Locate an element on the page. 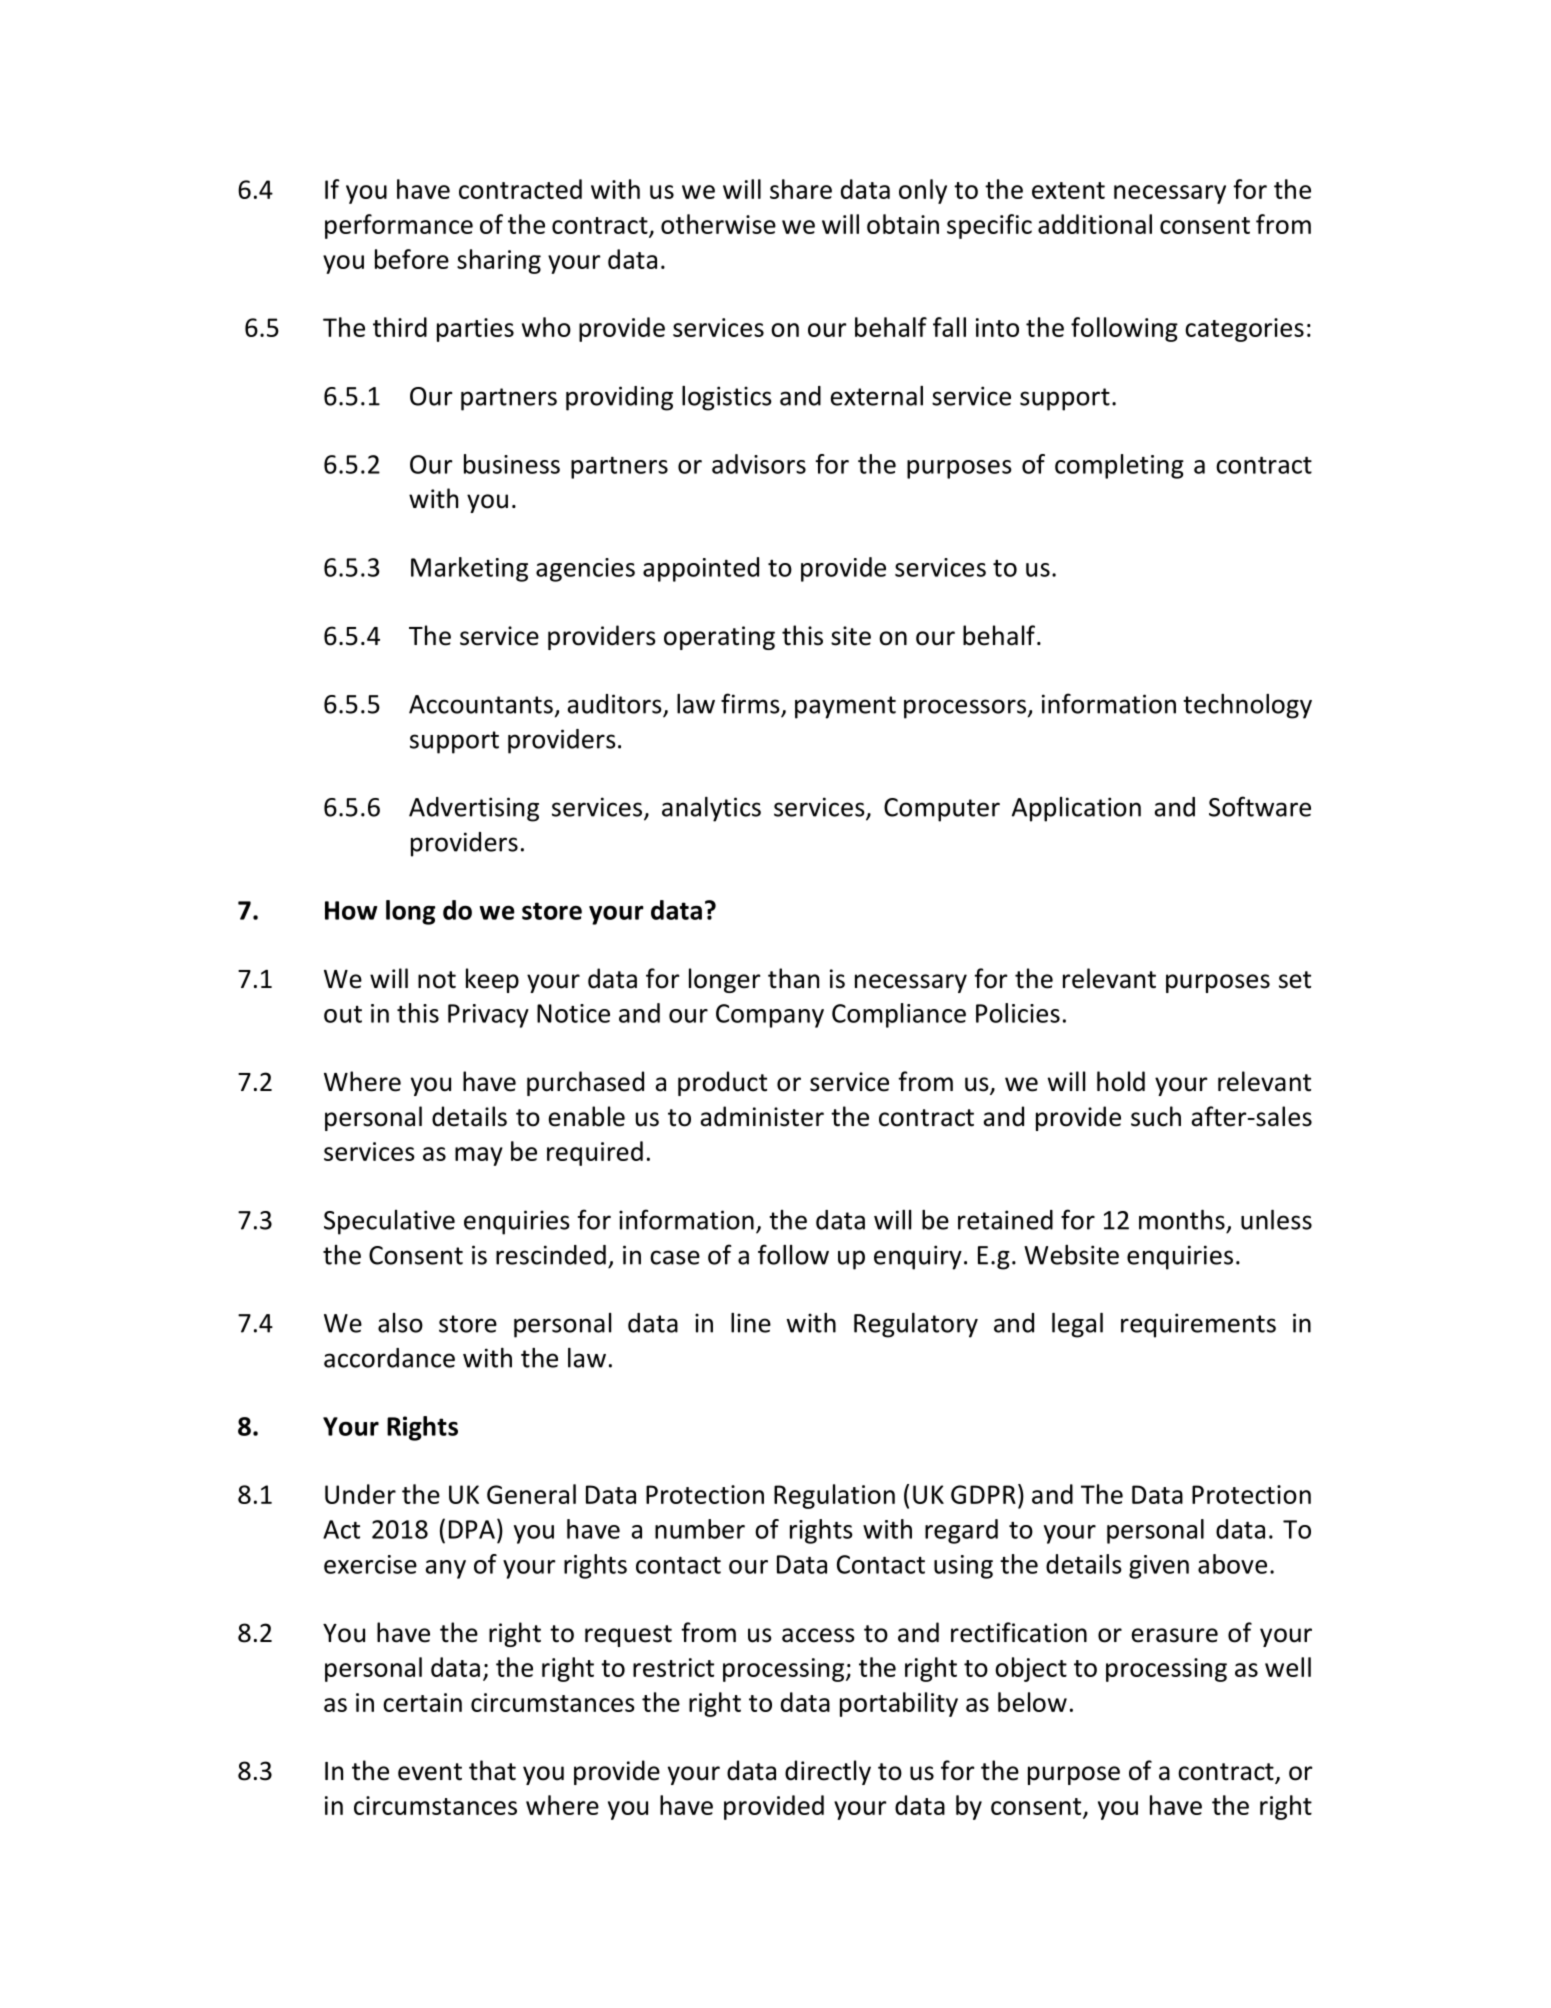 This image has height=2008, width=1551. erasure is located at coordinates (1175, 1635).
